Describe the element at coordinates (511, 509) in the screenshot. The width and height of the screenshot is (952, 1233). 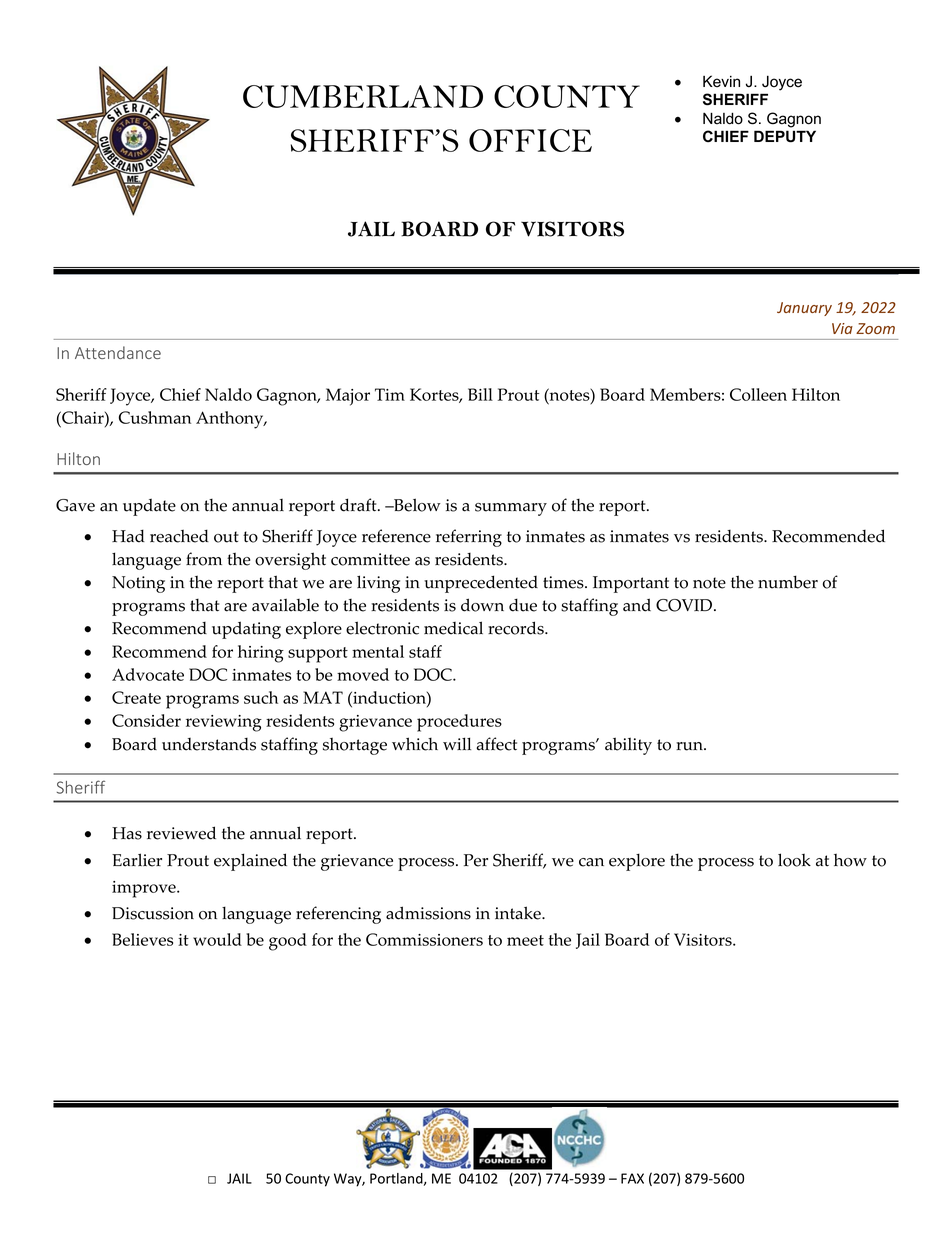
I see `summary` at that location.
